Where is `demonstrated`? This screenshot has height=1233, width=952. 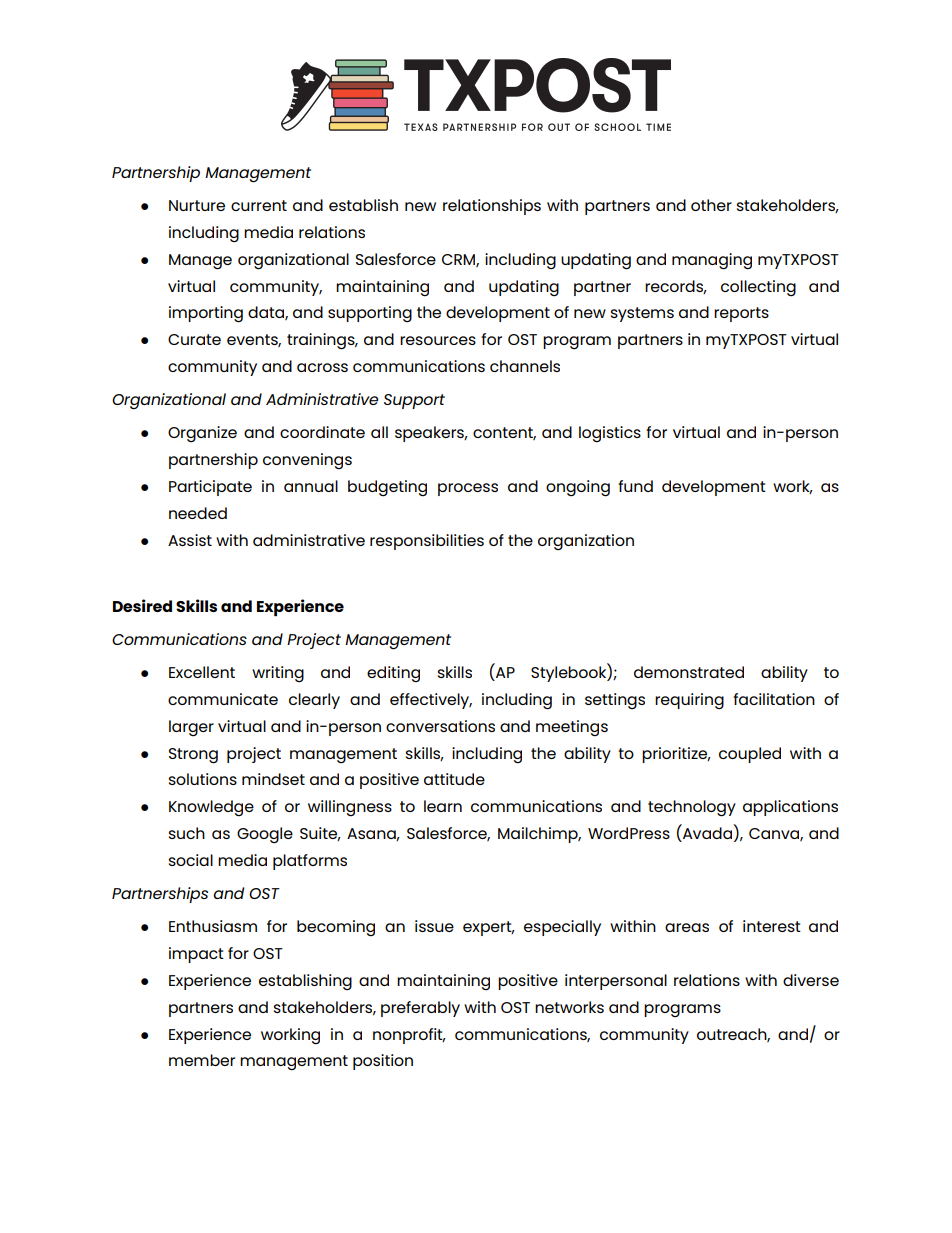 demonstrated is located at coordinates (689, 672).
